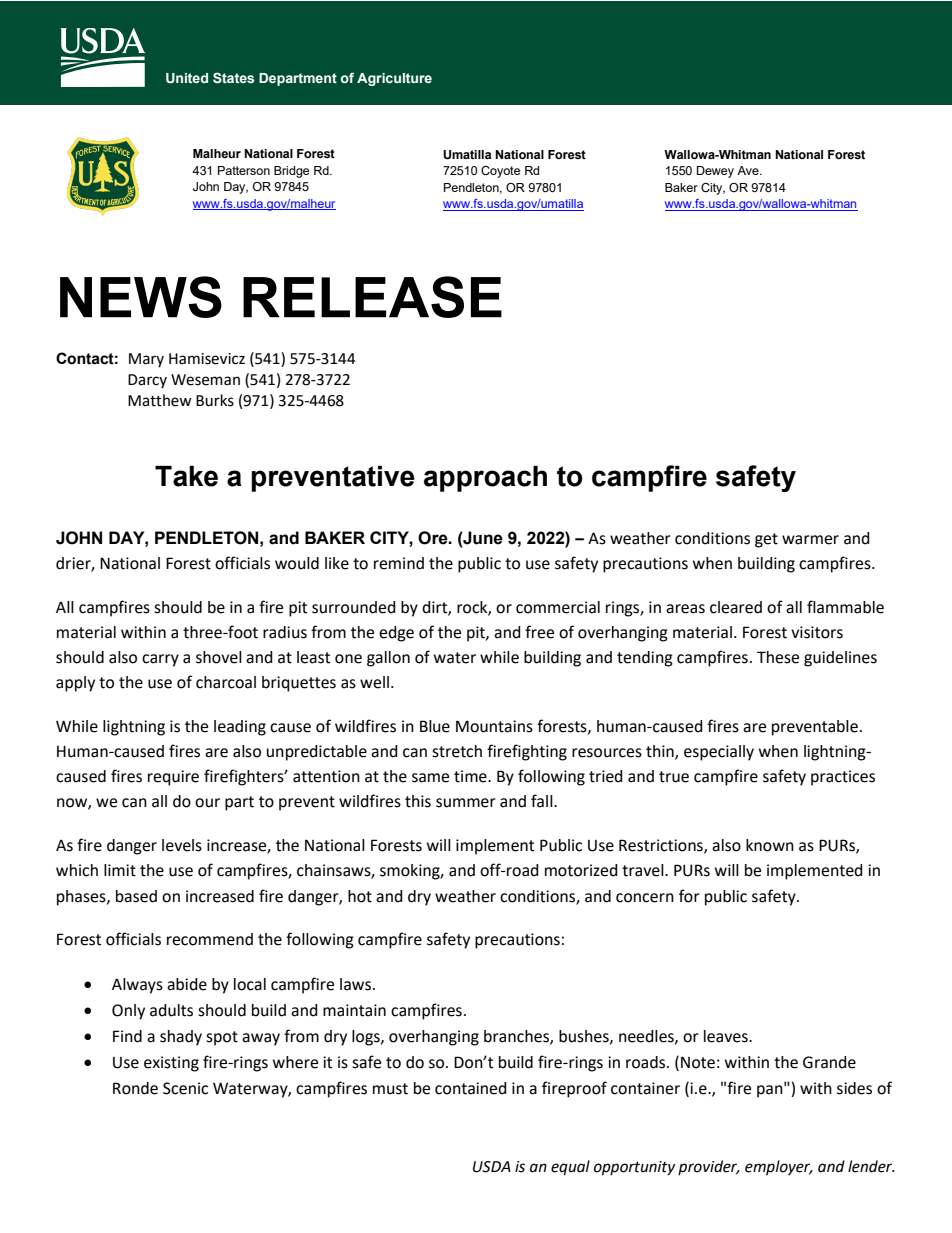 The width and height of the screenshot is (952, 1233). Describe the element at coordinates (485, 479) in the screenshot. I see `approach` at that location.
